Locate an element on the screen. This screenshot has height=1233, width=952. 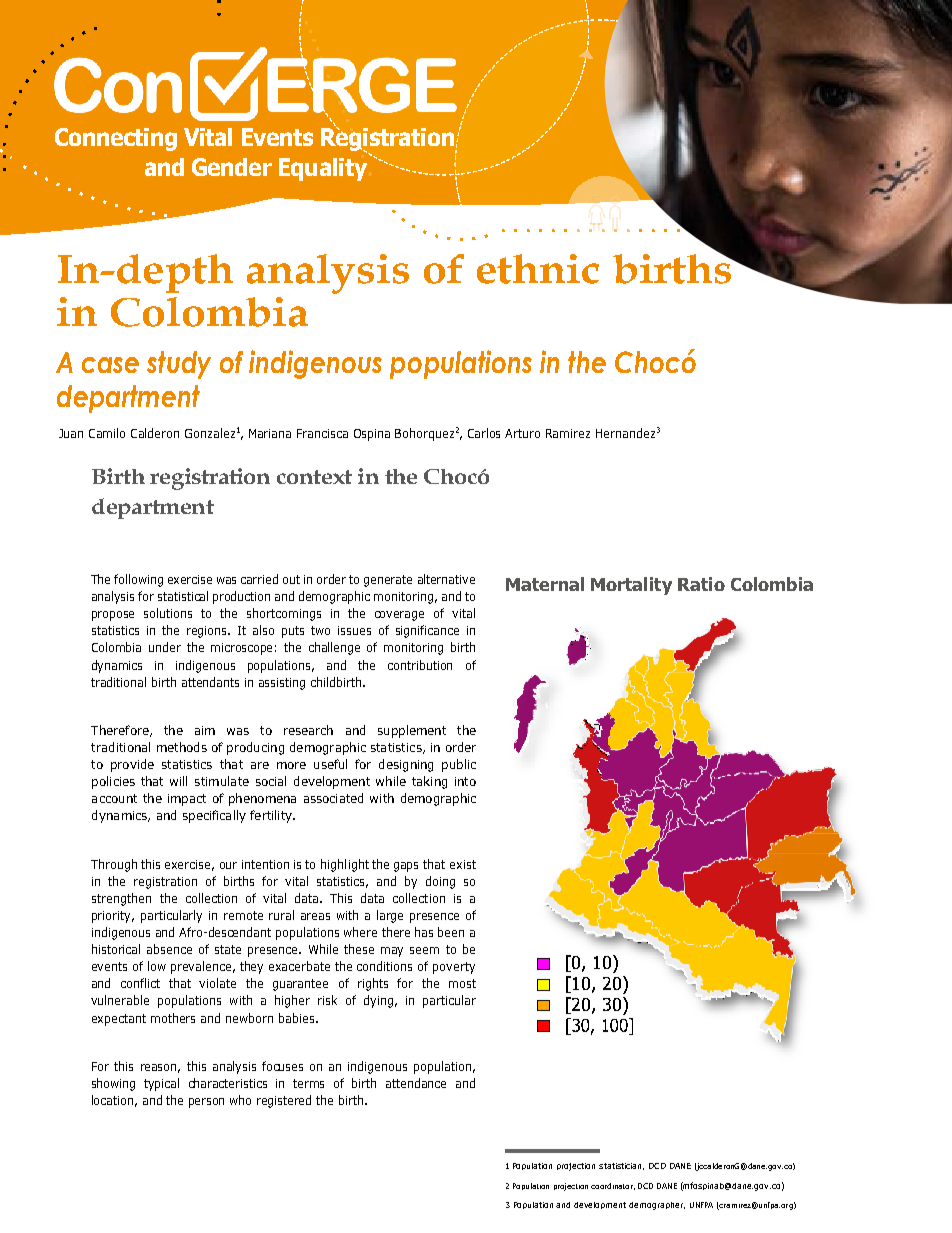
into is located at coordinates (465, 781).
